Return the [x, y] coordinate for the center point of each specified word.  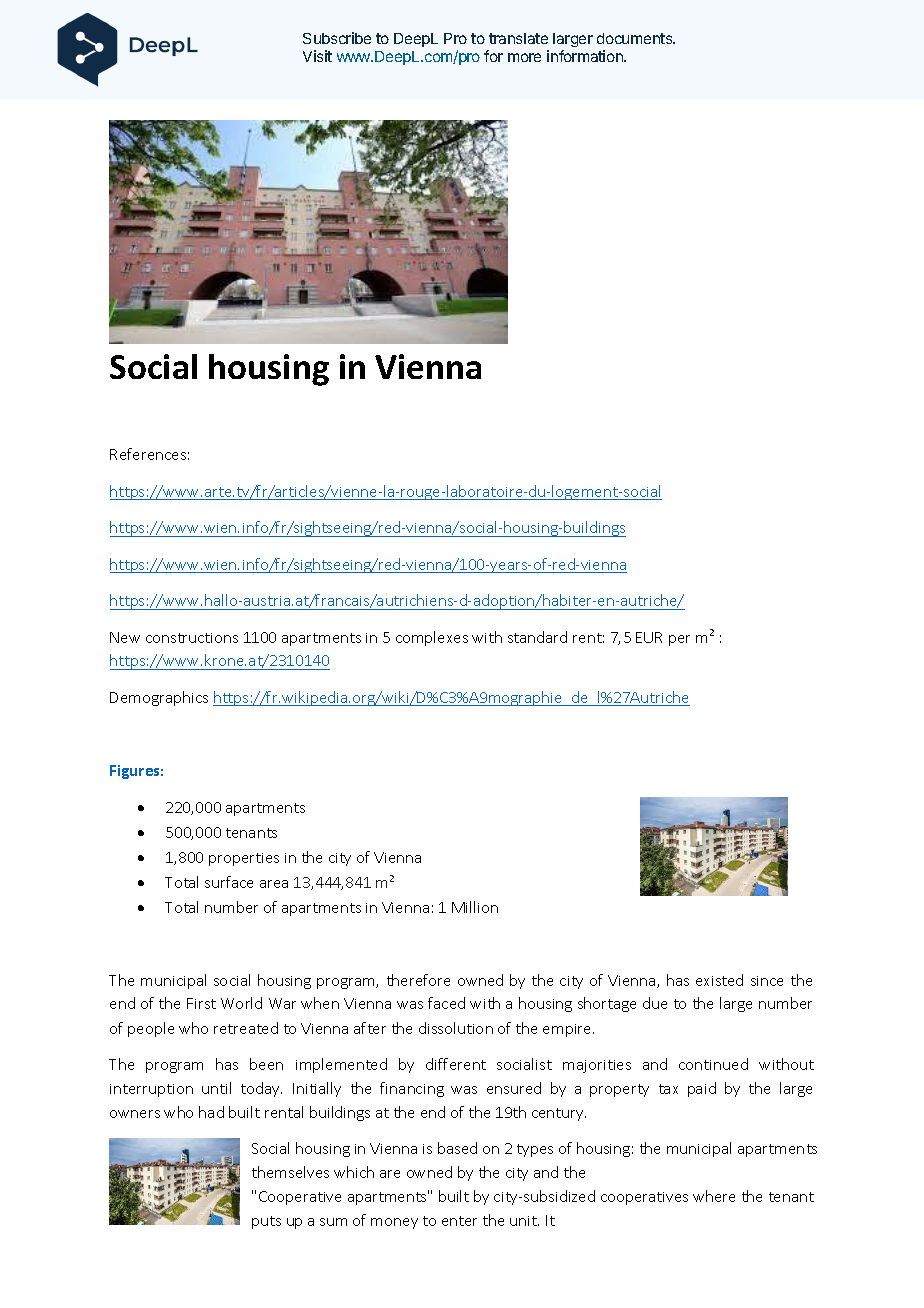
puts [266, 1222]
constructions [192, 638]
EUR [649, 637]
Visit [317, 56]
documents [636, 38]
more [524, 57]
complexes [432, 638]
